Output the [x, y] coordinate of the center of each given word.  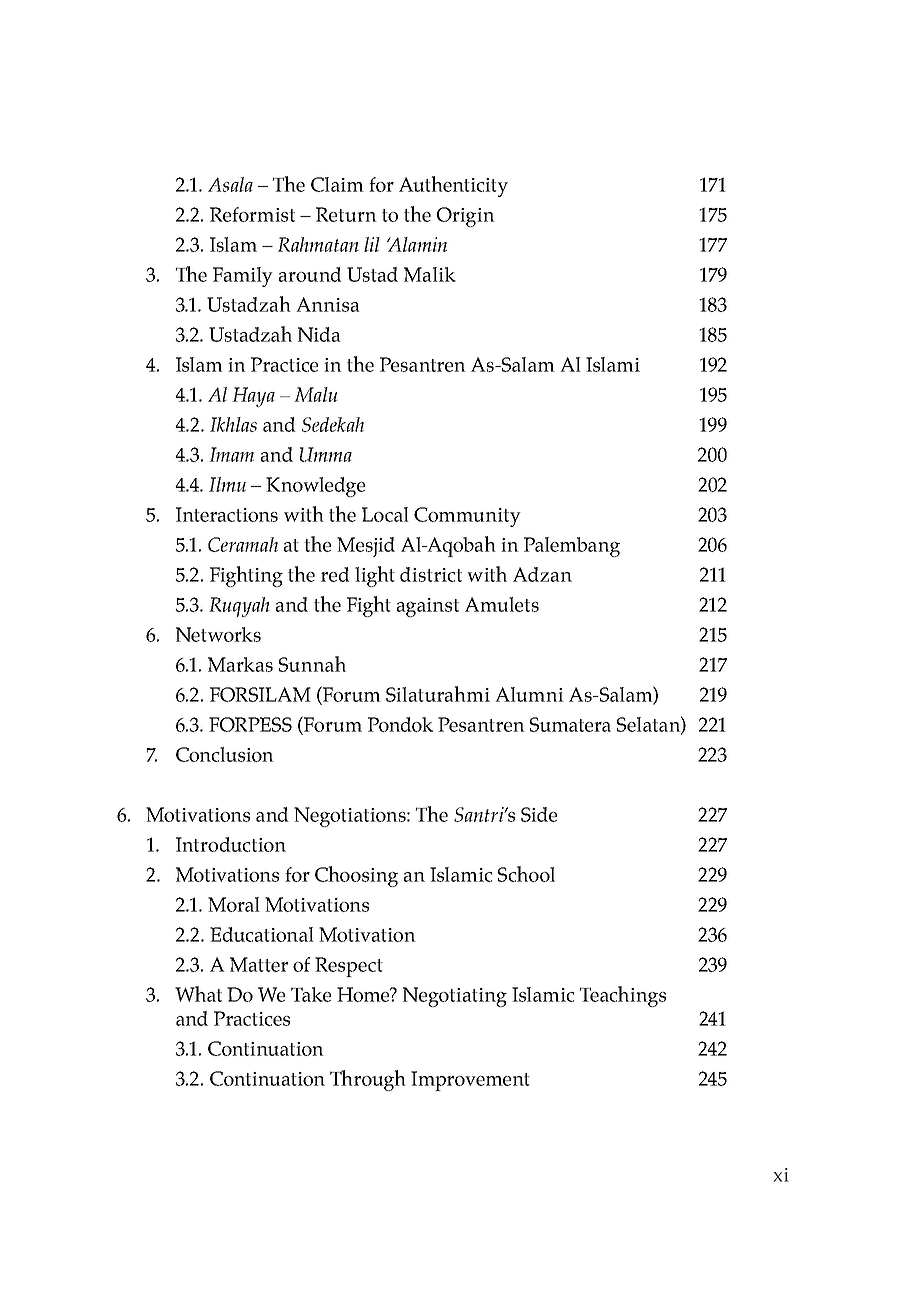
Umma [326, 454]
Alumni [529, 694]
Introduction [231, 844]
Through [368, 1080]
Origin [466, 217]
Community [467, 517]
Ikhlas [233, 424]
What [198, 994]
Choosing [356, 876]
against [428, 607]
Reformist [252, 214]
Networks [218, 634]
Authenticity [453, 186]
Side [539, 814]
